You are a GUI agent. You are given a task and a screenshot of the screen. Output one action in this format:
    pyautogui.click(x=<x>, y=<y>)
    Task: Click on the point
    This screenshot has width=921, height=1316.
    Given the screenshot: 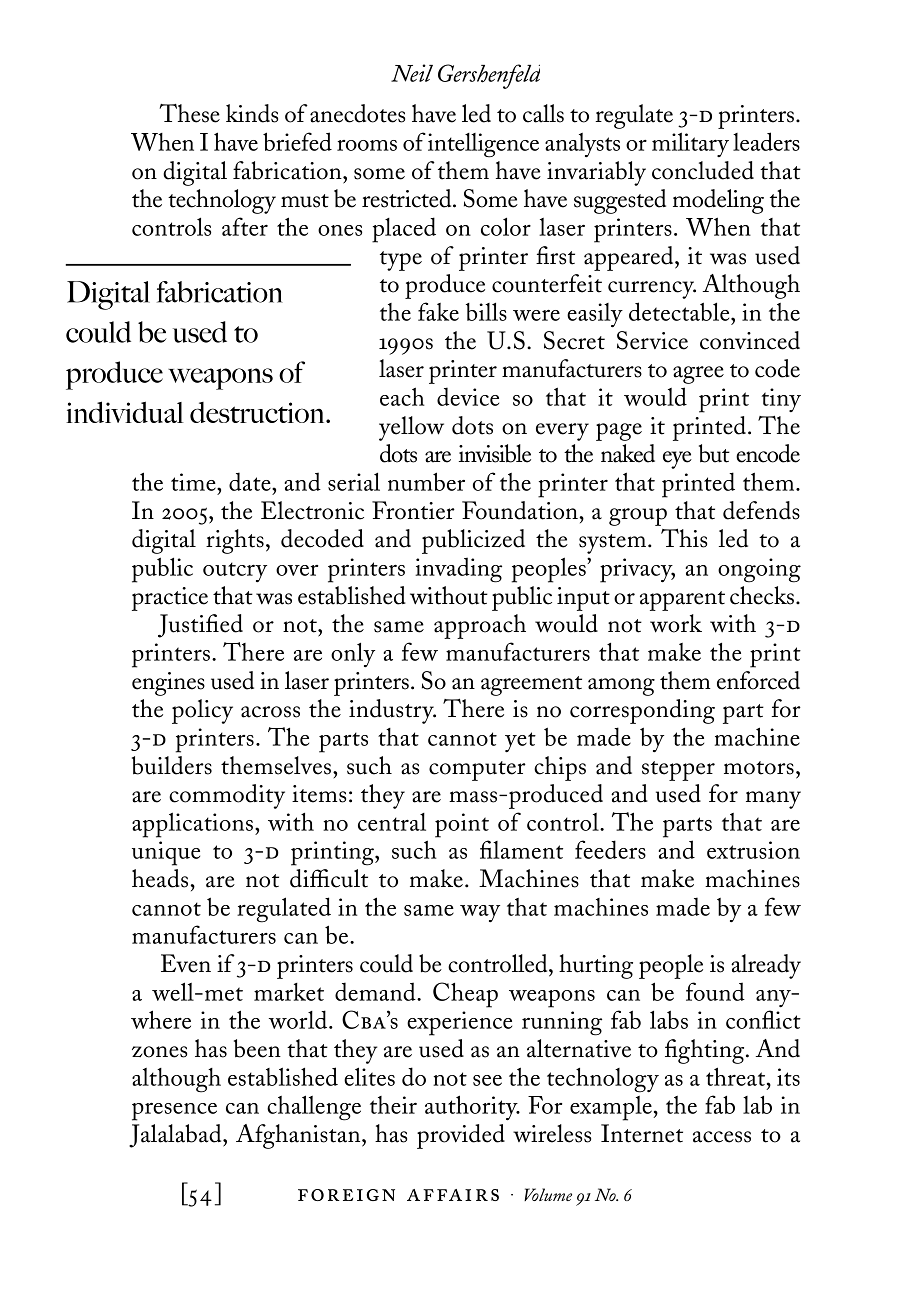 What is the action you would take?
    pyautogui.click(x=462, y=825)
